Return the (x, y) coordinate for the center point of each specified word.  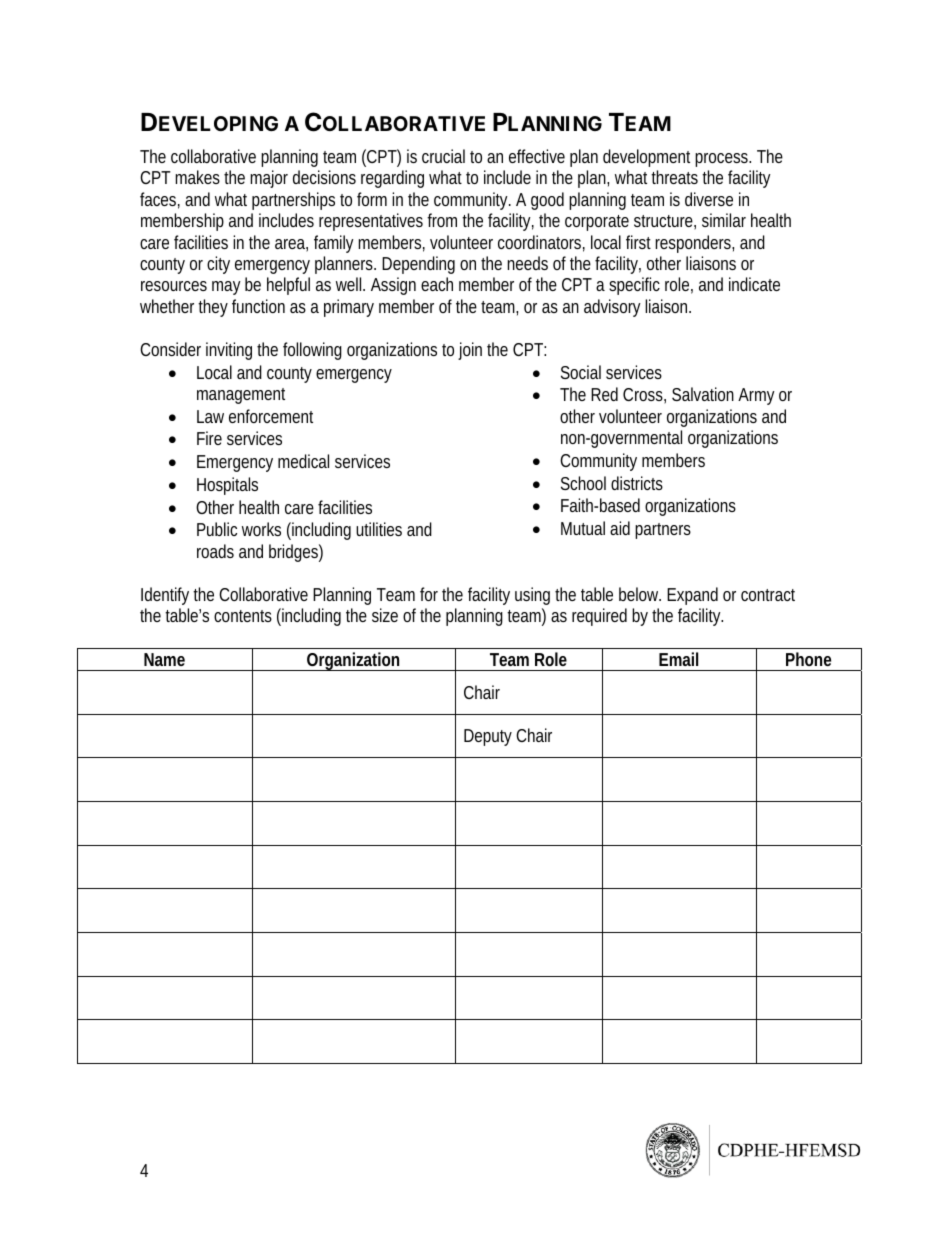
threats (674, 177)
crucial (443, 156)
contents (243, 616)
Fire (209, 438)
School (583, 483)
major (269, 179)
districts (637, 483)
